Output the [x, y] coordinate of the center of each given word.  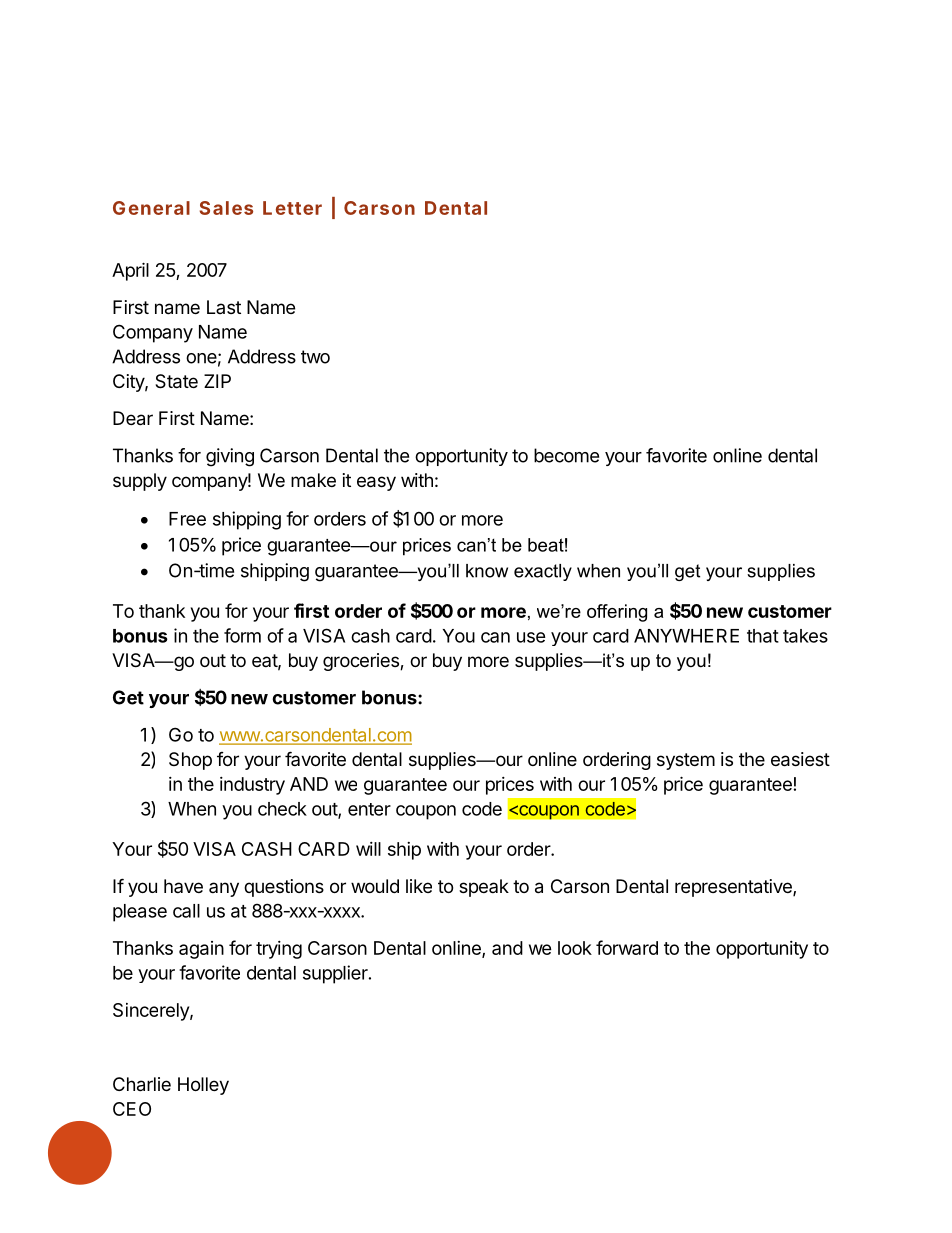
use [531, 637]
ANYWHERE [686, 636]
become [566, 455]
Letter [292, 208]
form [242, 635]
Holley [203, 1086]
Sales [226, 208]
